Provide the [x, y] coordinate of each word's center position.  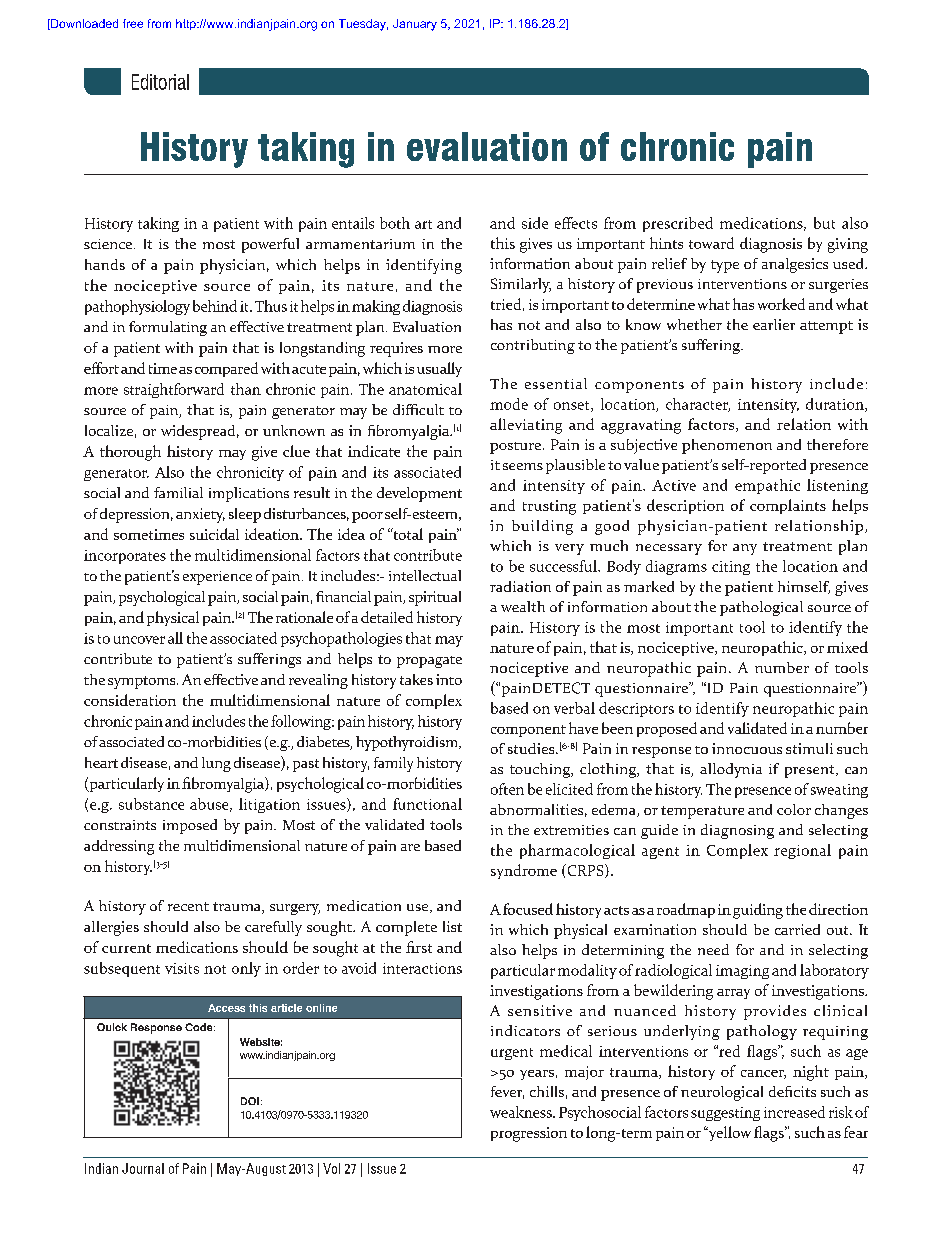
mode [509, 404]
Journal [143, 1168]
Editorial [160, 82]
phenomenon [727, 446]
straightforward [174, 390]
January [415, 25]
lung [216, 764]
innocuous [747, 748]
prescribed [678, 224]
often [507, 789]
